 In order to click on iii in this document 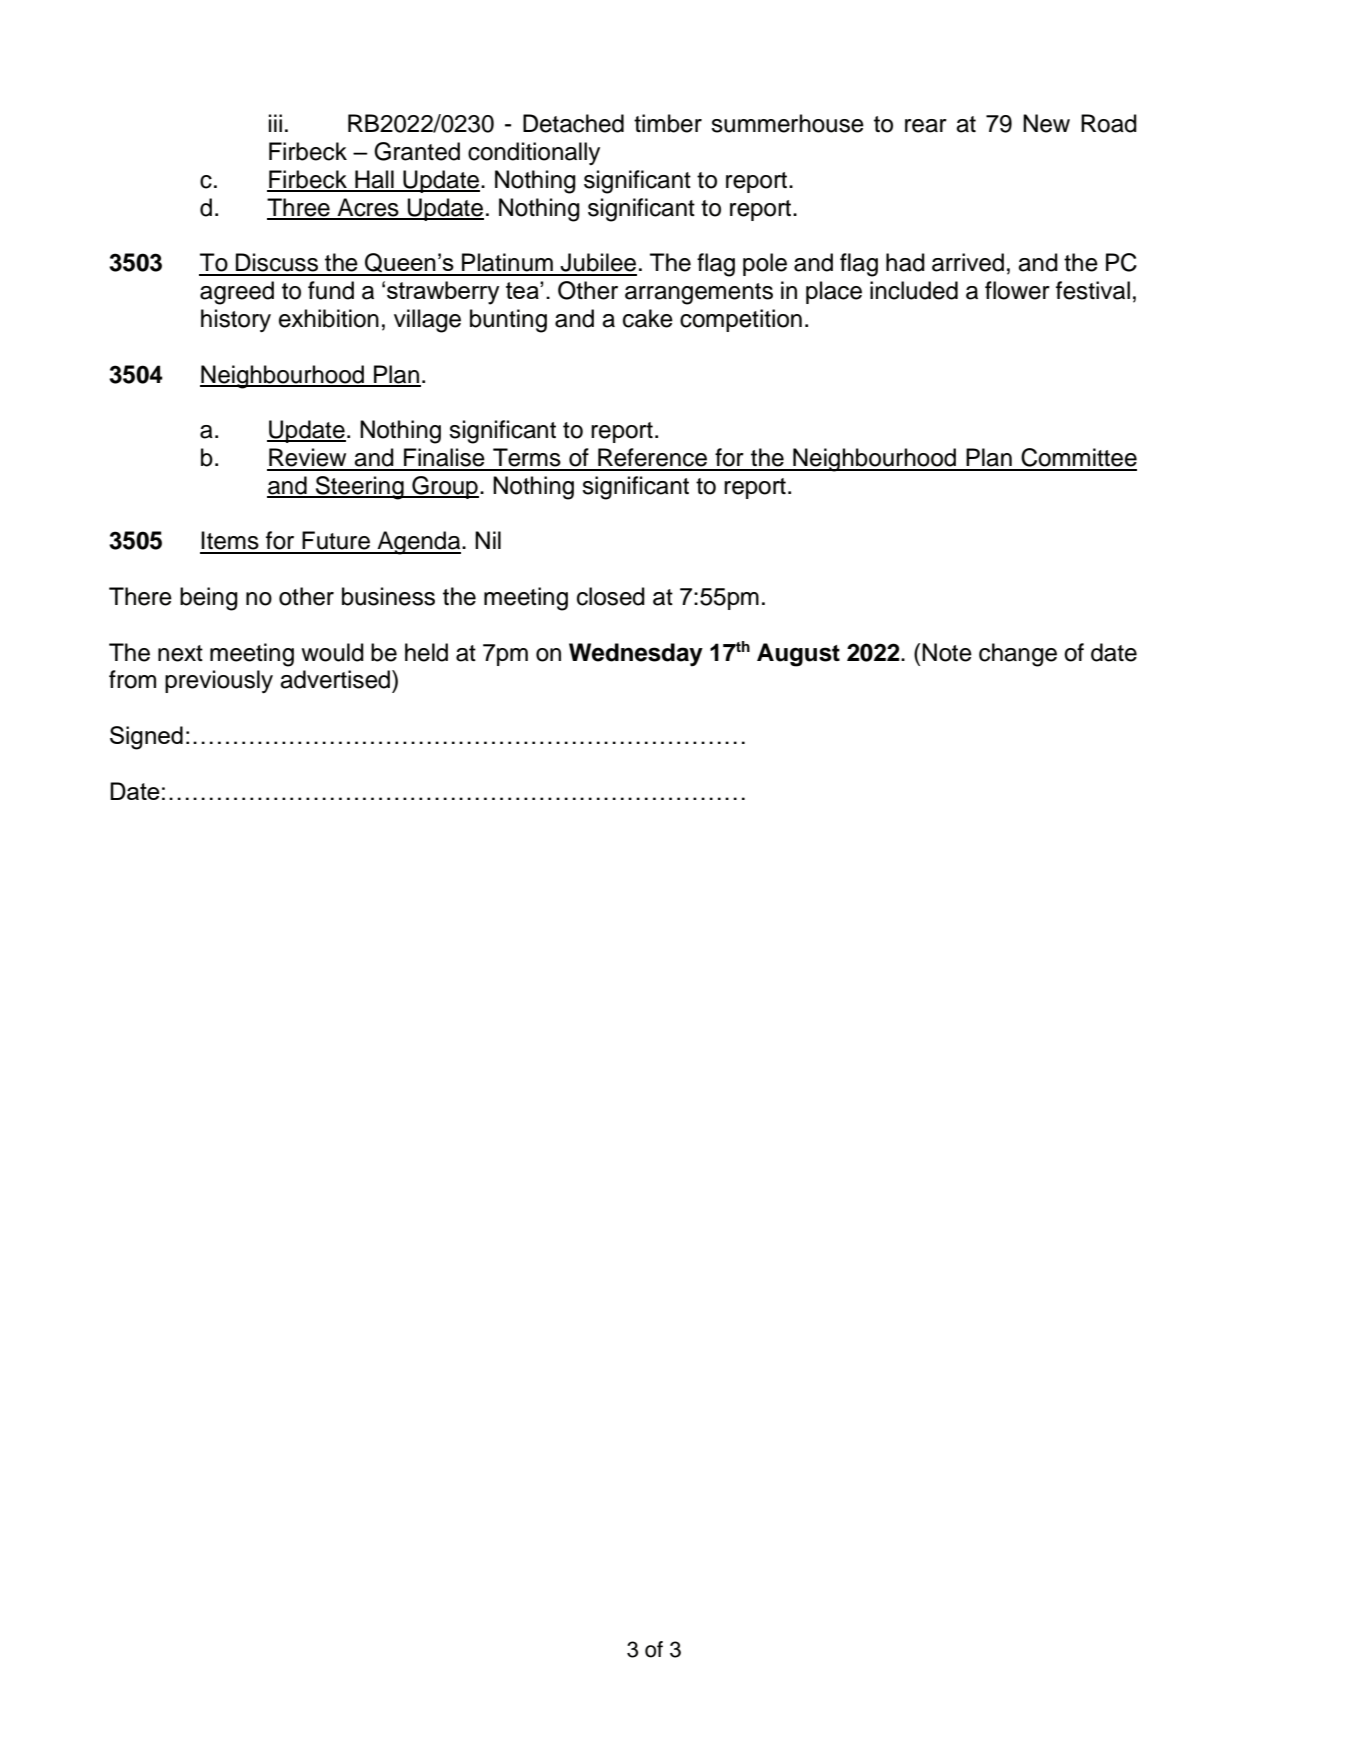, I will do `click(275, 123)`.
